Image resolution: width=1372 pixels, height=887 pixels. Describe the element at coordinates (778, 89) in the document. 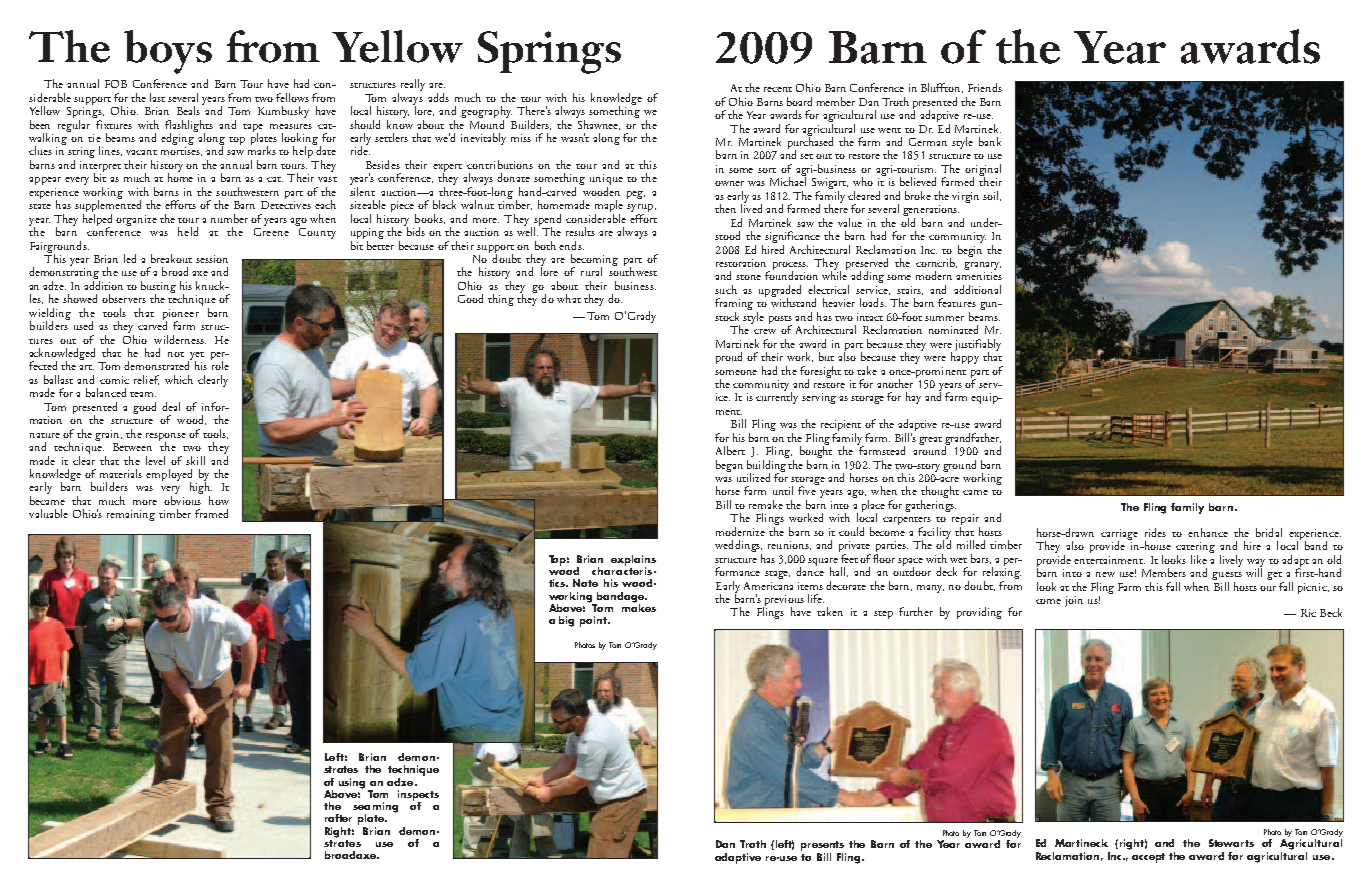

I see `recent` at that location.
